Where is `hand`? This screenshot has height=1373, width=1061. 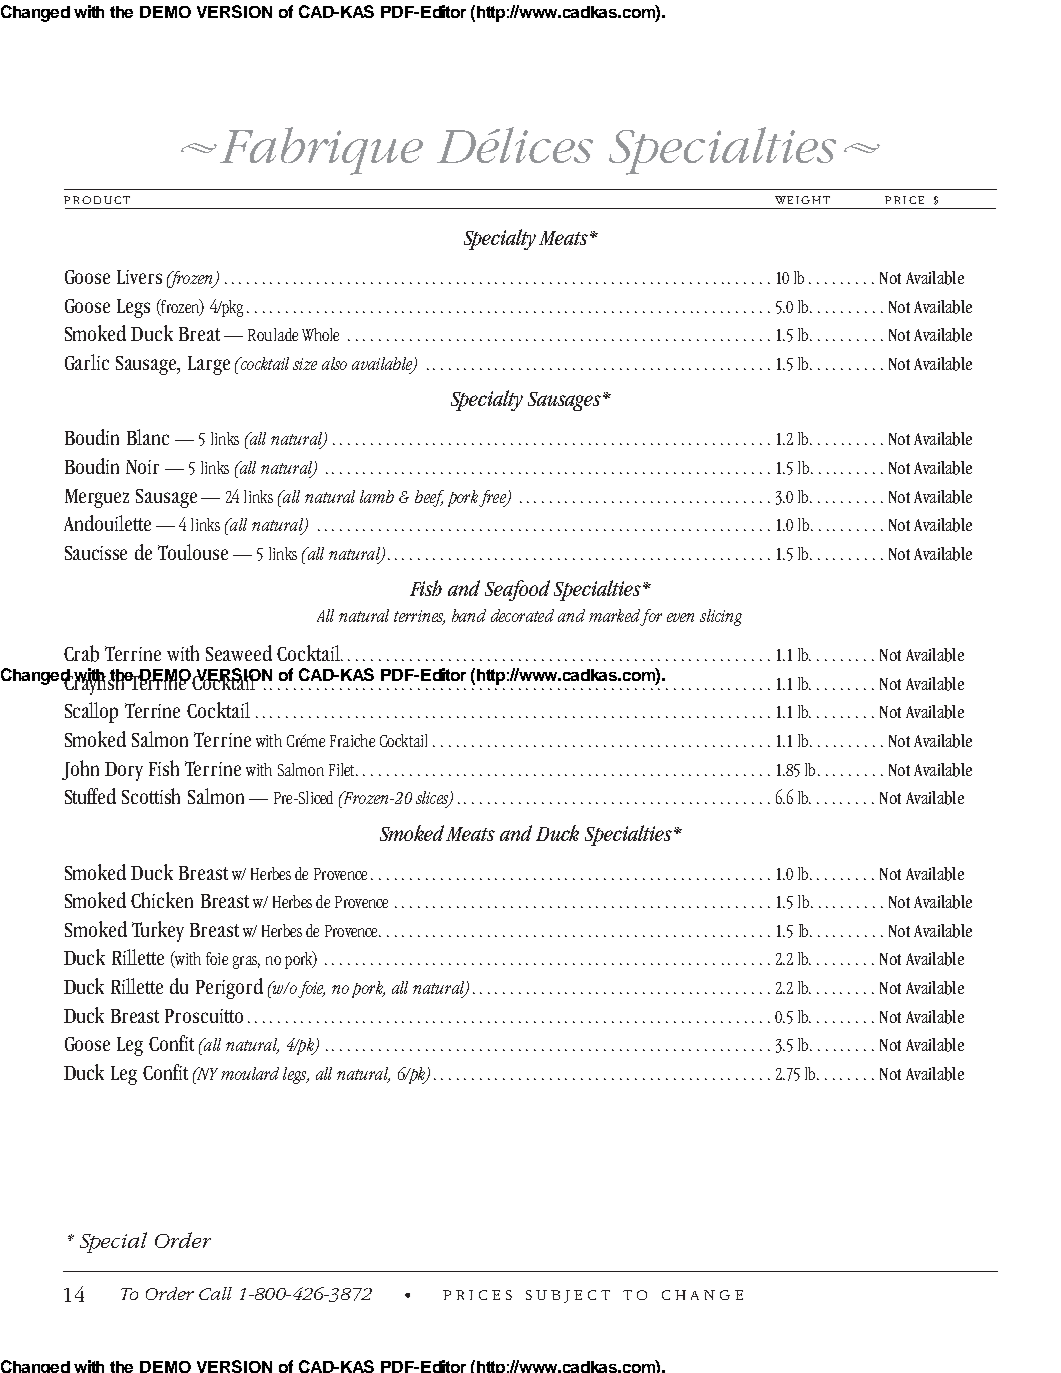 hand is located at coordinates (469, 615).
